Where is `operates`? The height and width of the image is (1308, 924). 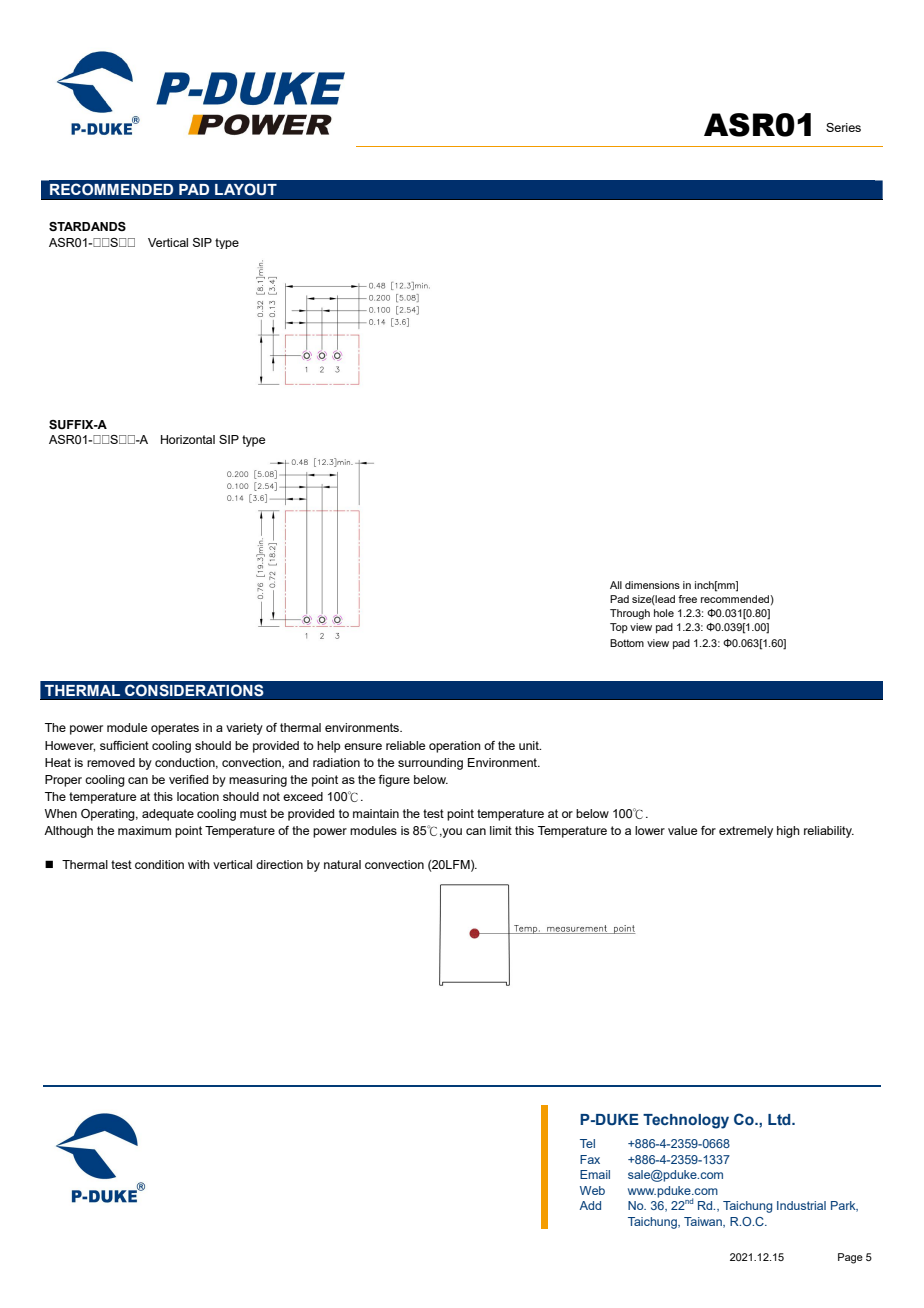
operates is located at coordinates (175, 729).
